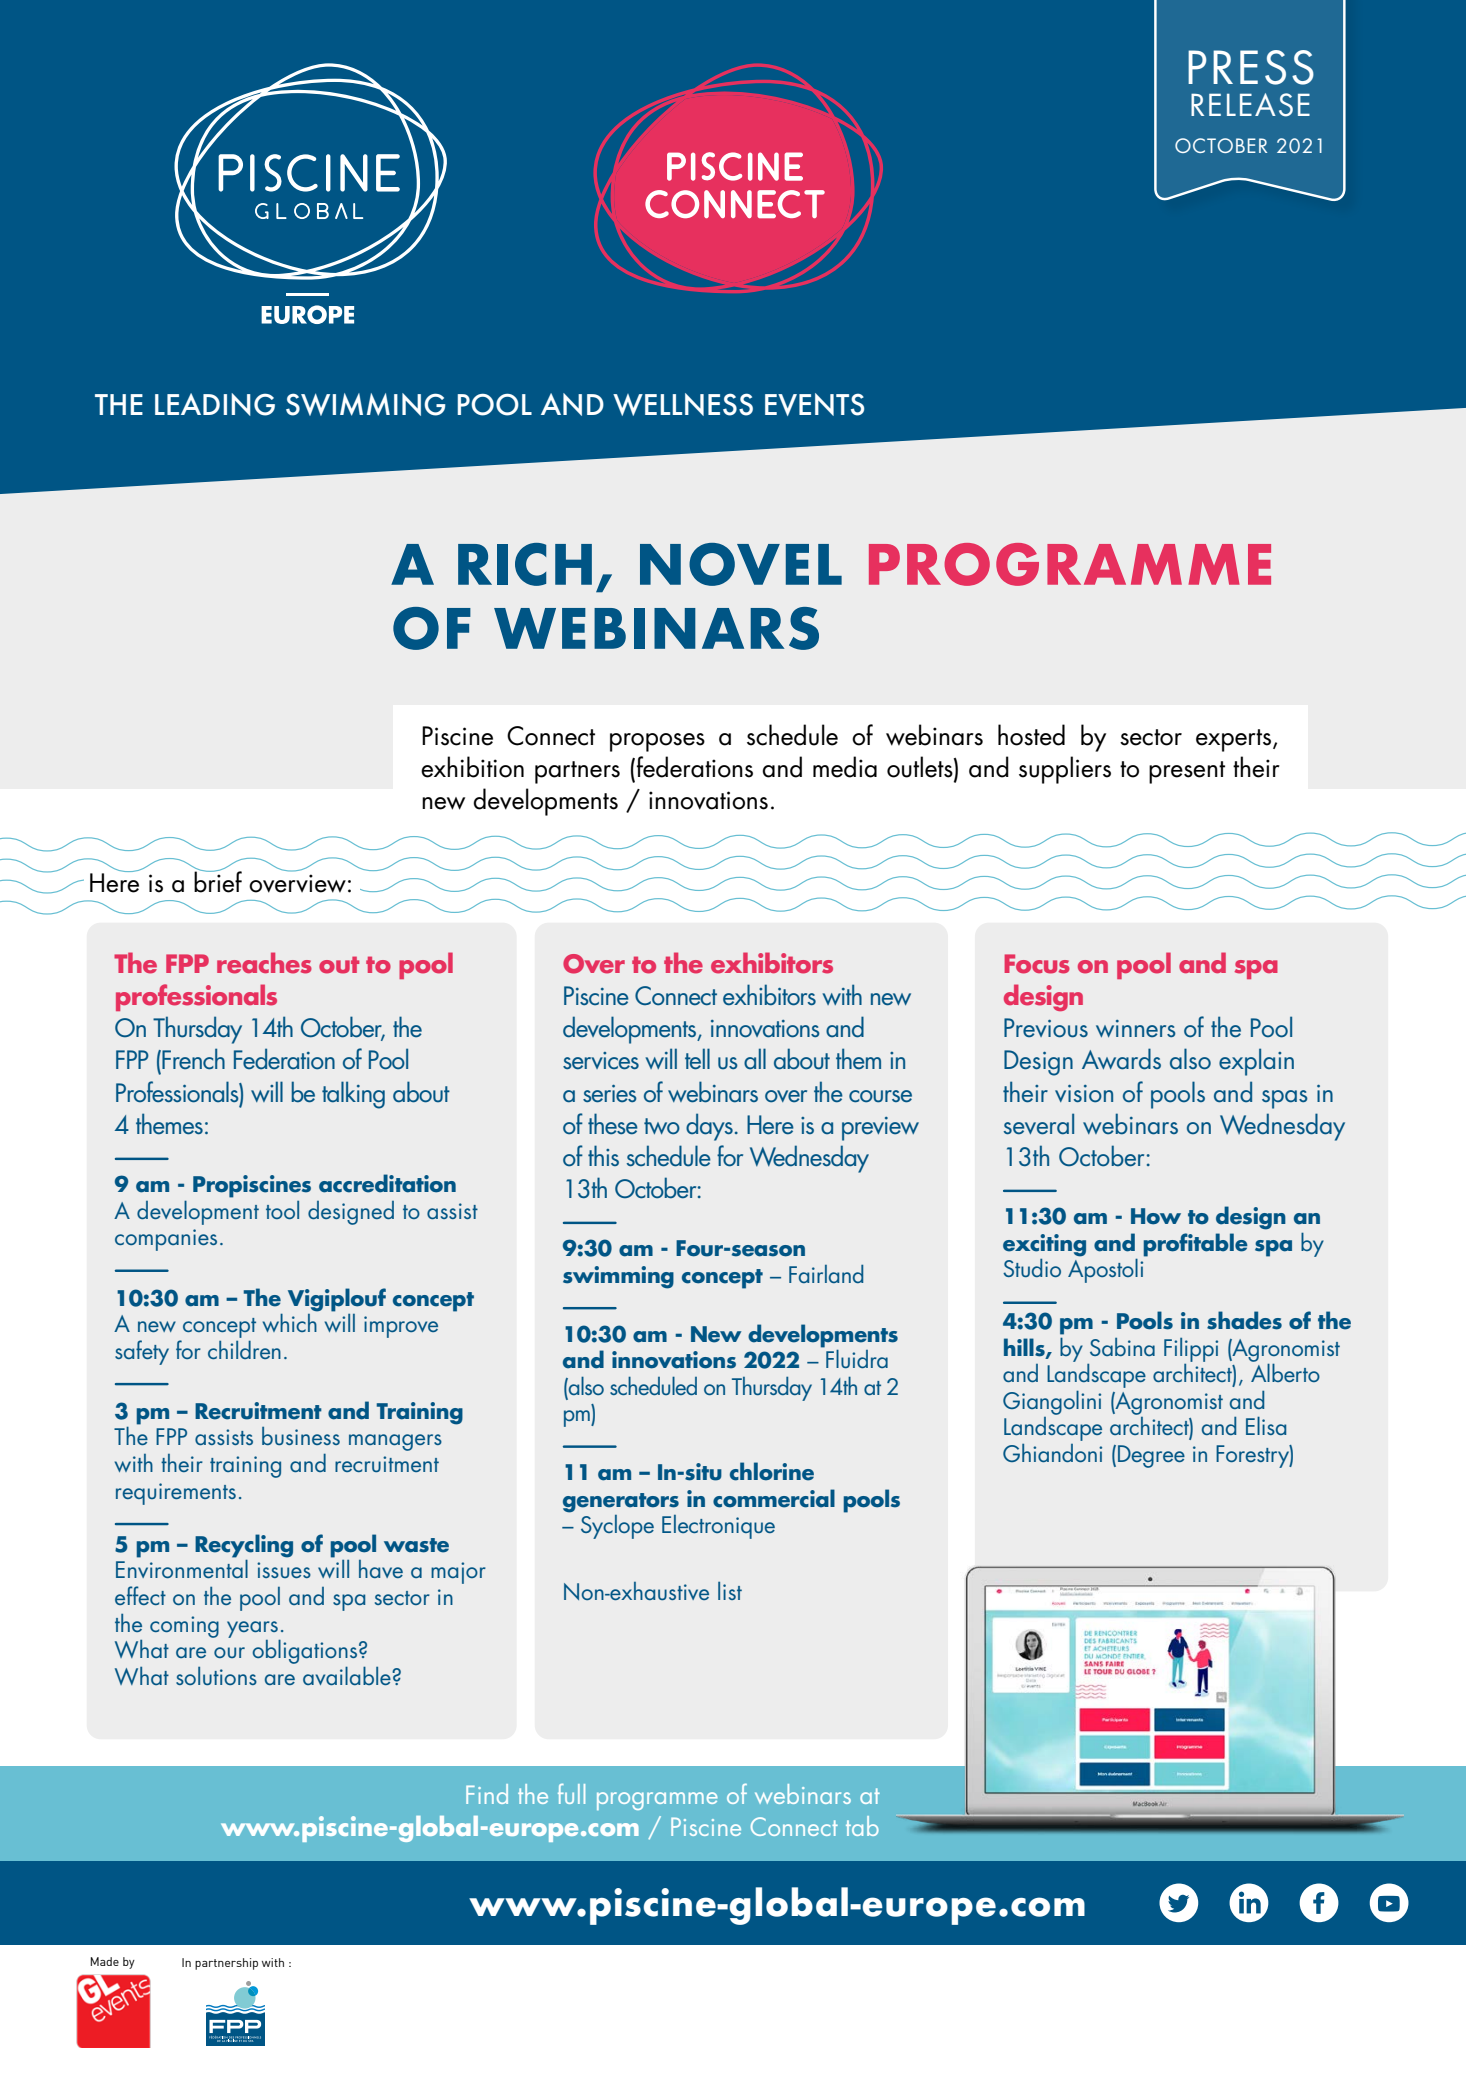  What do you see at coordinates (709, 1127) in the document?
I see `days` at bounding box center [709, 1127].
